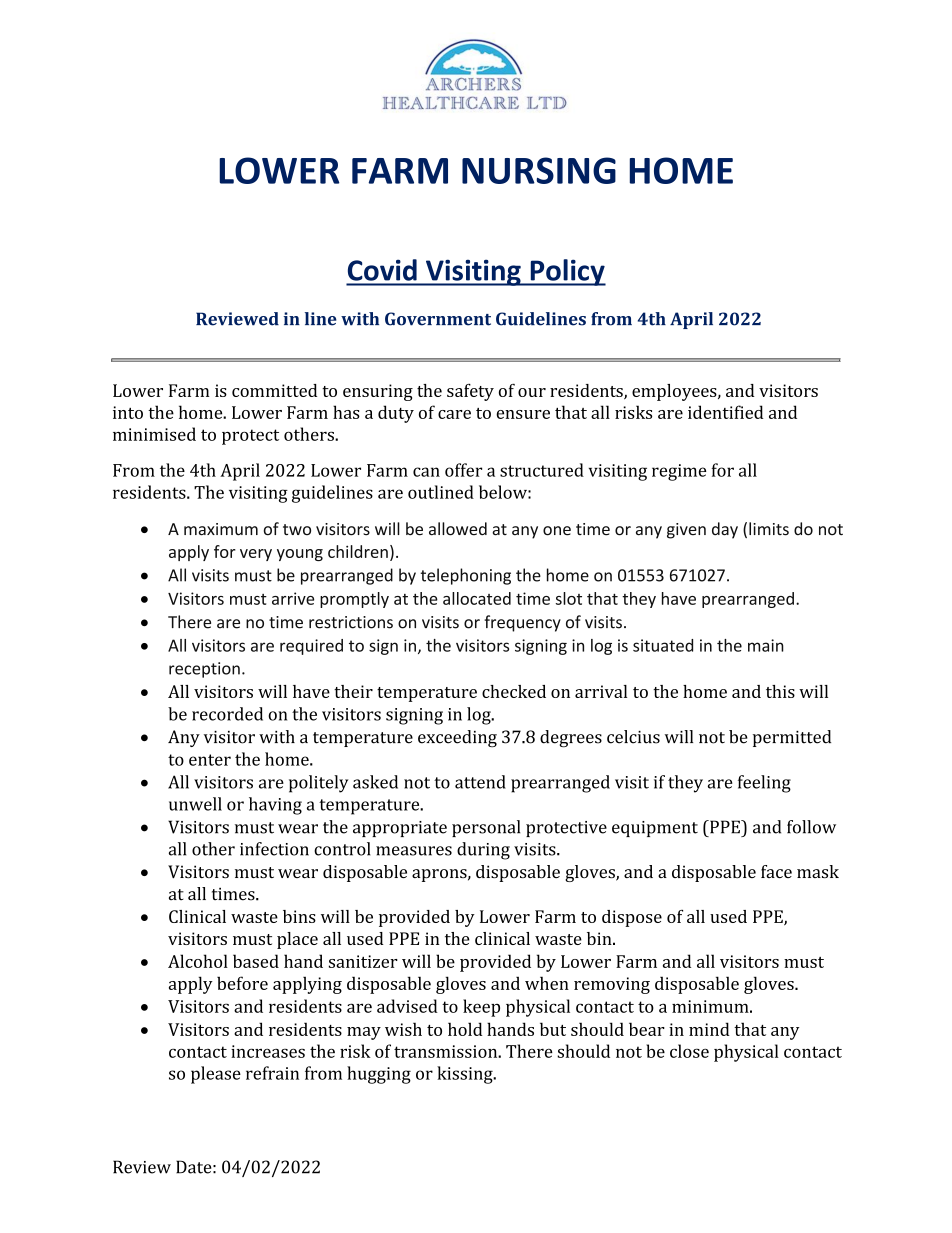  Describe the element at coordinates (679, 472) in the page. I see `regime` at that location.
